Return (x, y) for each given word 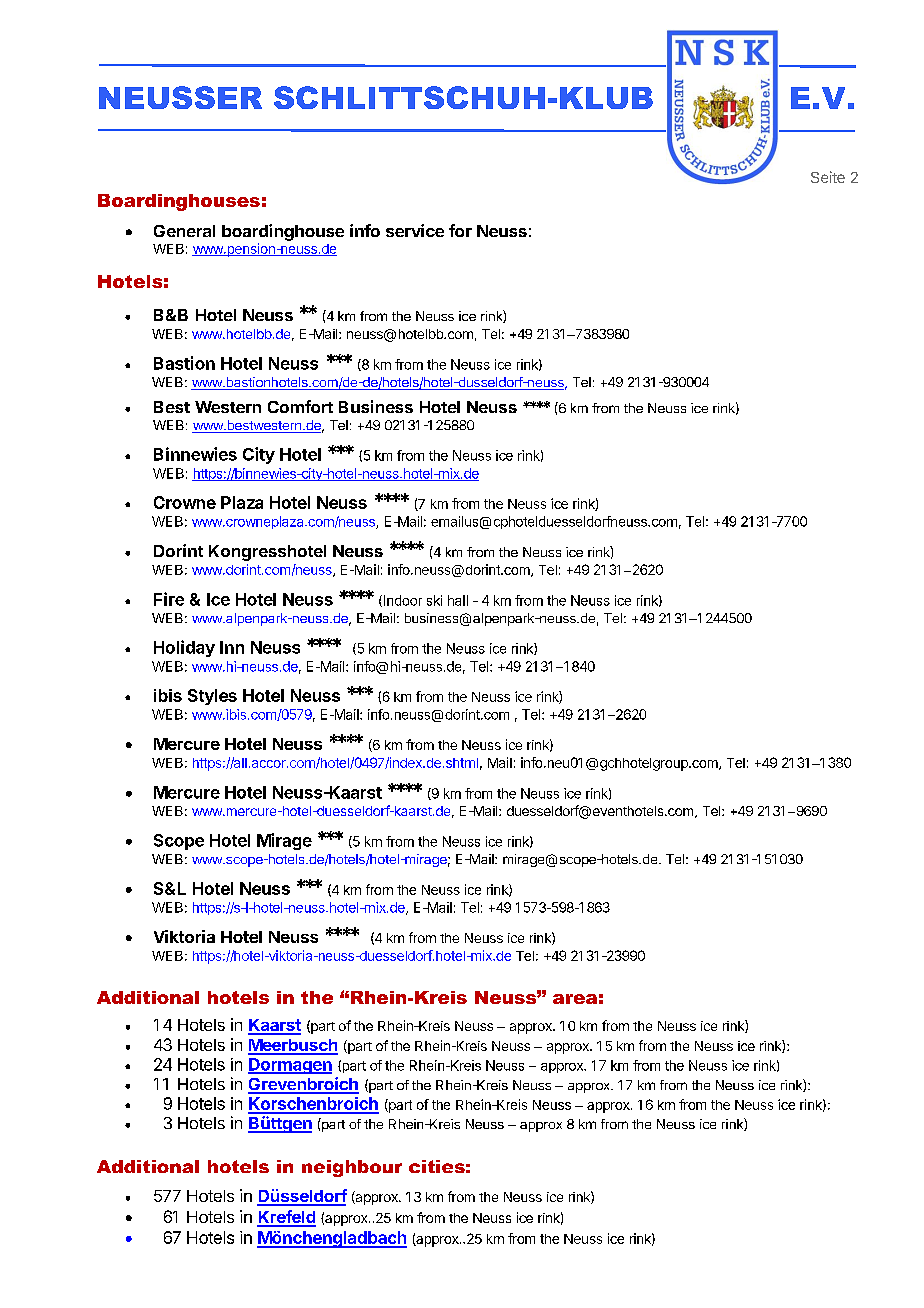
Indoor (401, 601)
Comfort (300, 406)
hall (458, 600)
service (415, 230)
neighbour (352, 1168)
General (184, 231)
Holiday (184, 648)
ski (434, 600)
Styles (212, 697)
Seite (828, 177)
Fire (169, 599)
